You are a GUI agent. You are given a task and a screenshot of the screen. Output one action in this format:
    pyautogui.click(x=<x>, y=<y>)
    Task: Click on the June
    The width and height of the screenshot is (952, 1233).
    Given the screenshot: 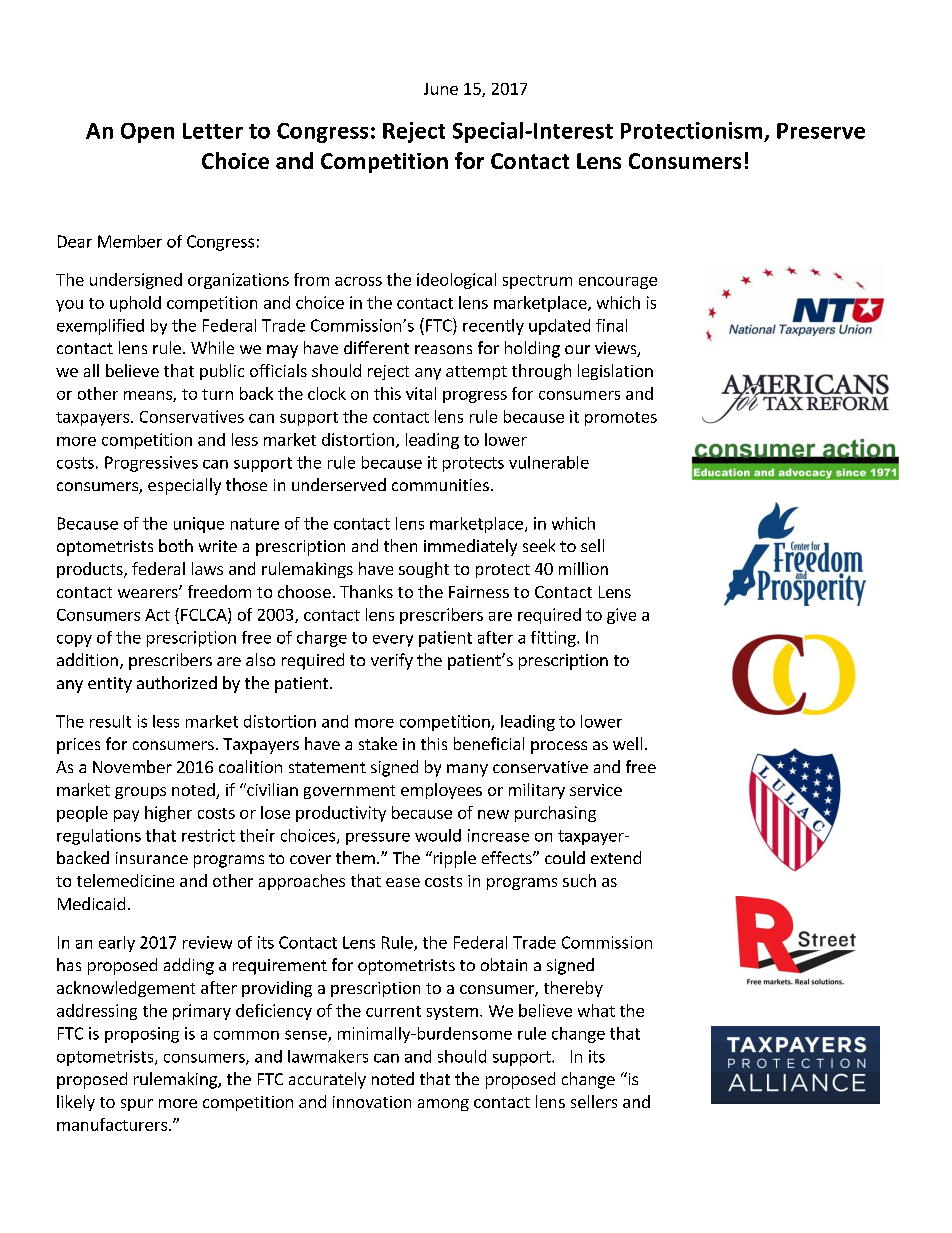 What is the action you would take?
    pyautogui.click(x=441, y=89)
